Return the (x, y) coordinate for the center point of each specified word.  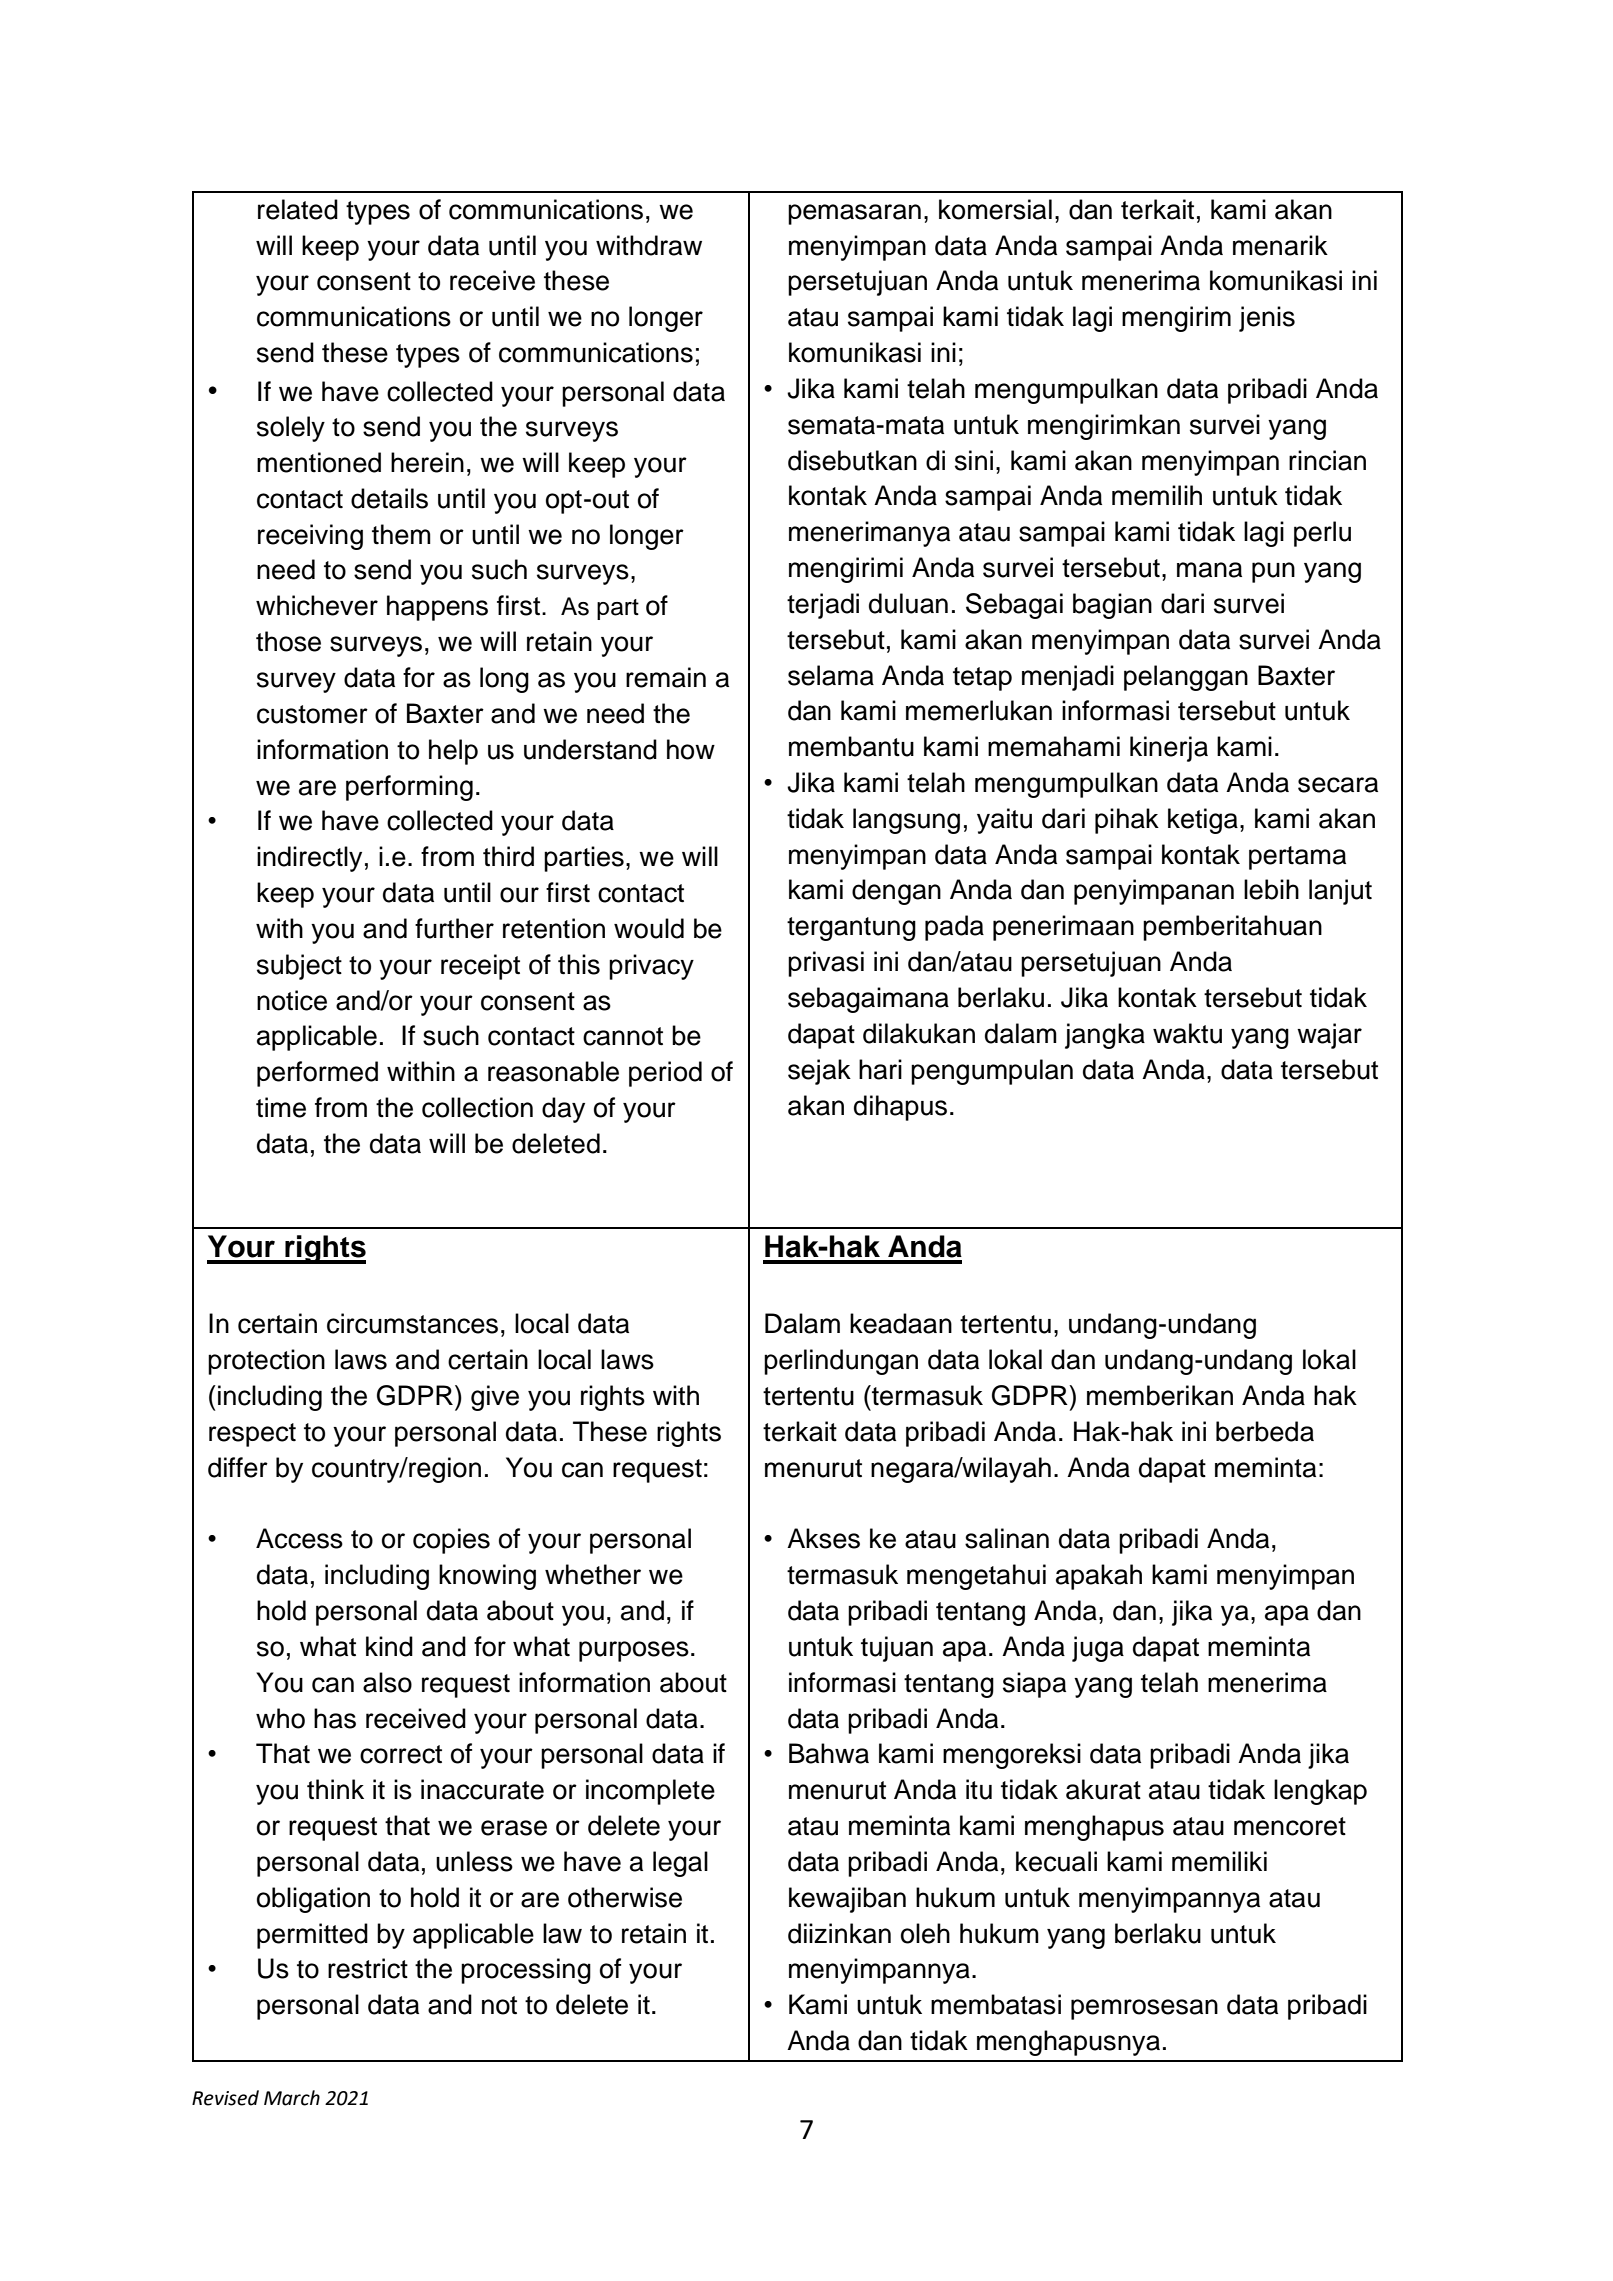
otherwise (625, 1897)
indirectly (309, 859)
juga (1098, 1649)
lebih (1271, 889)
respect (252, 1435)
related (298, 209)
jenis (1267, 319)
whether (593, 1574)
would (649, 928)
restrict (368, 1968)
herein (427, 462)
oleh (925, 1933)
